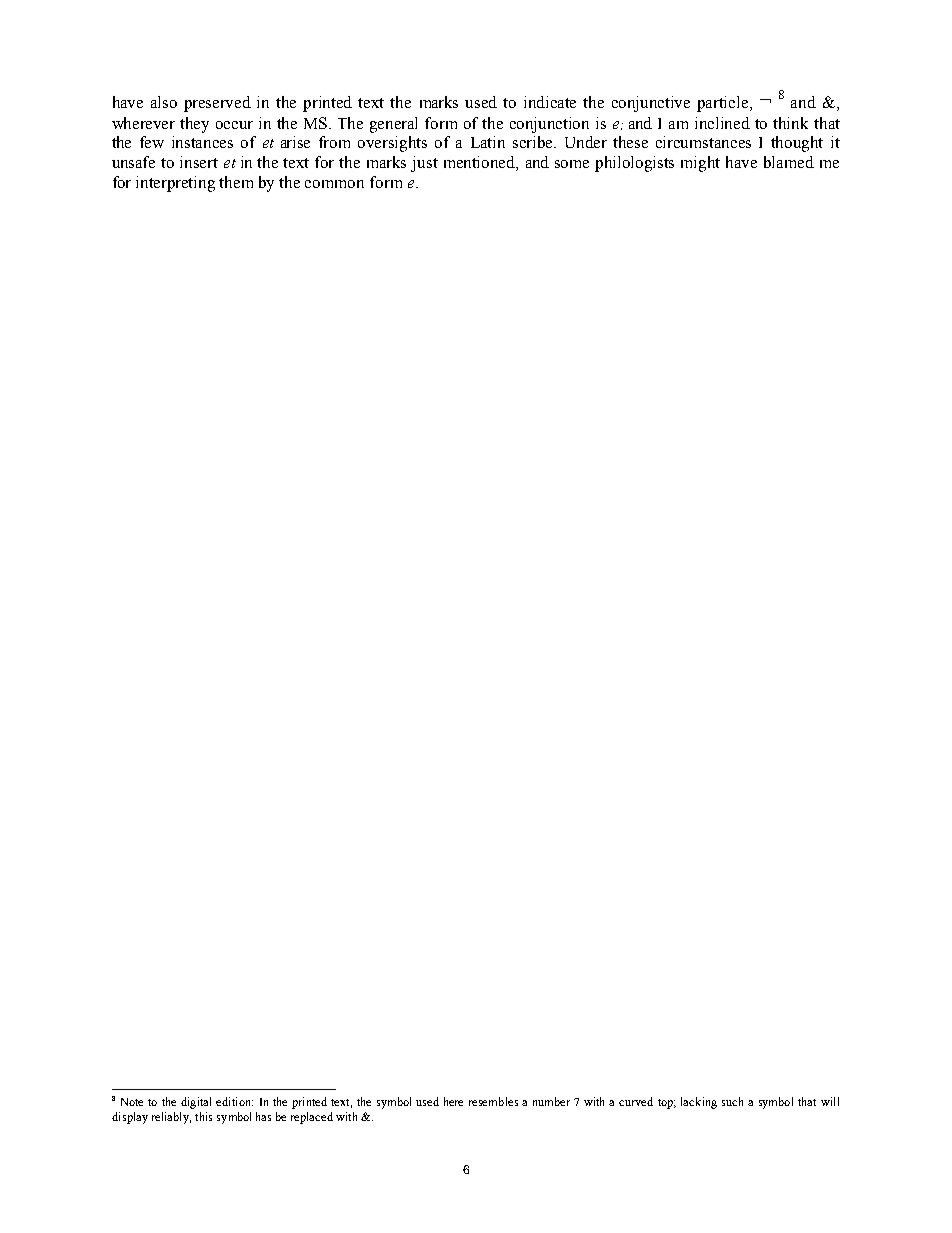 This document has width=952, height=1233. I want to click on just, so click(424, 164).
